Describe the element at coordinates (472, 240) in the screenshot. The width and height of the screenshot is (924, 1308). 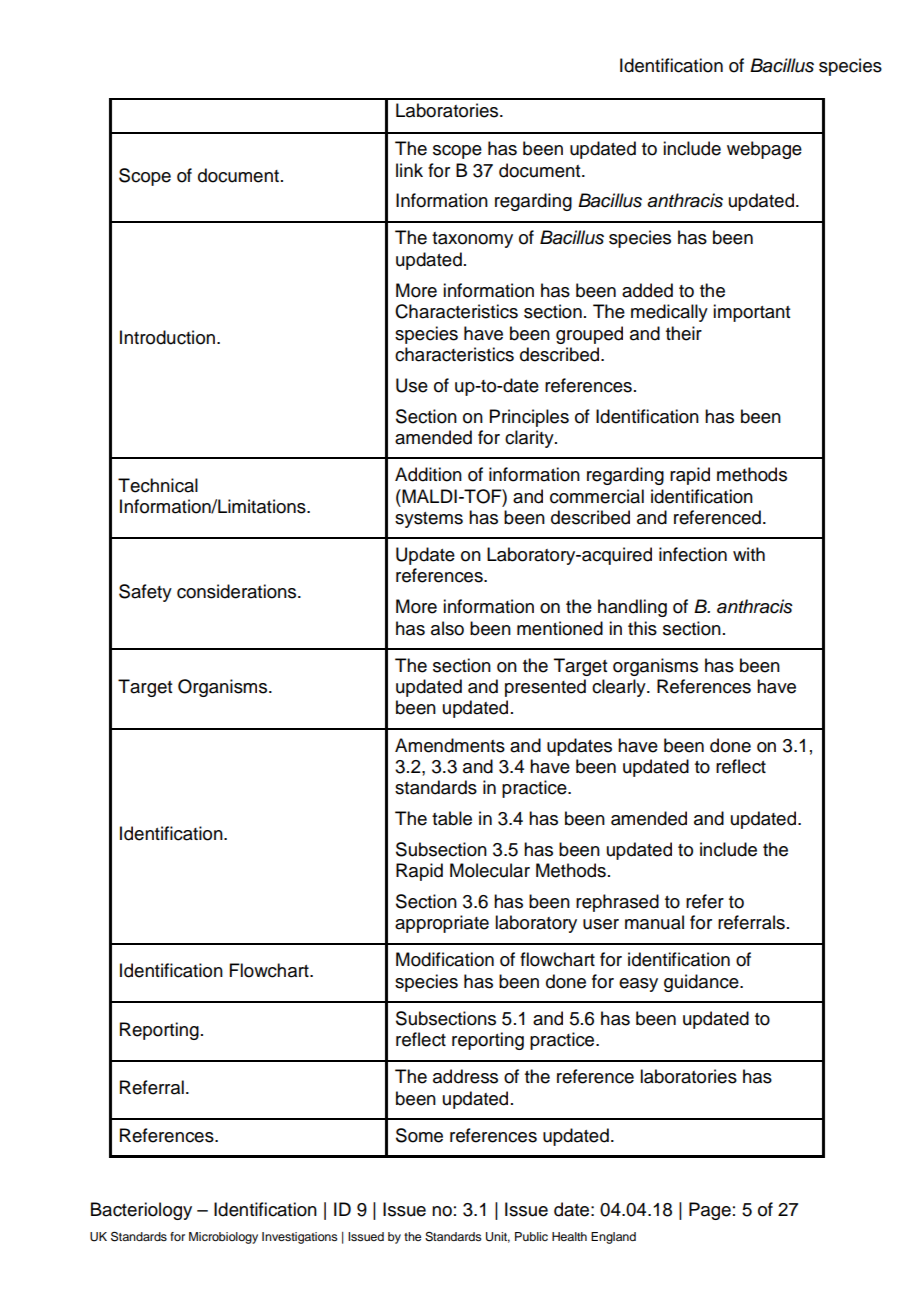
I see `taxonomy` at that location.
